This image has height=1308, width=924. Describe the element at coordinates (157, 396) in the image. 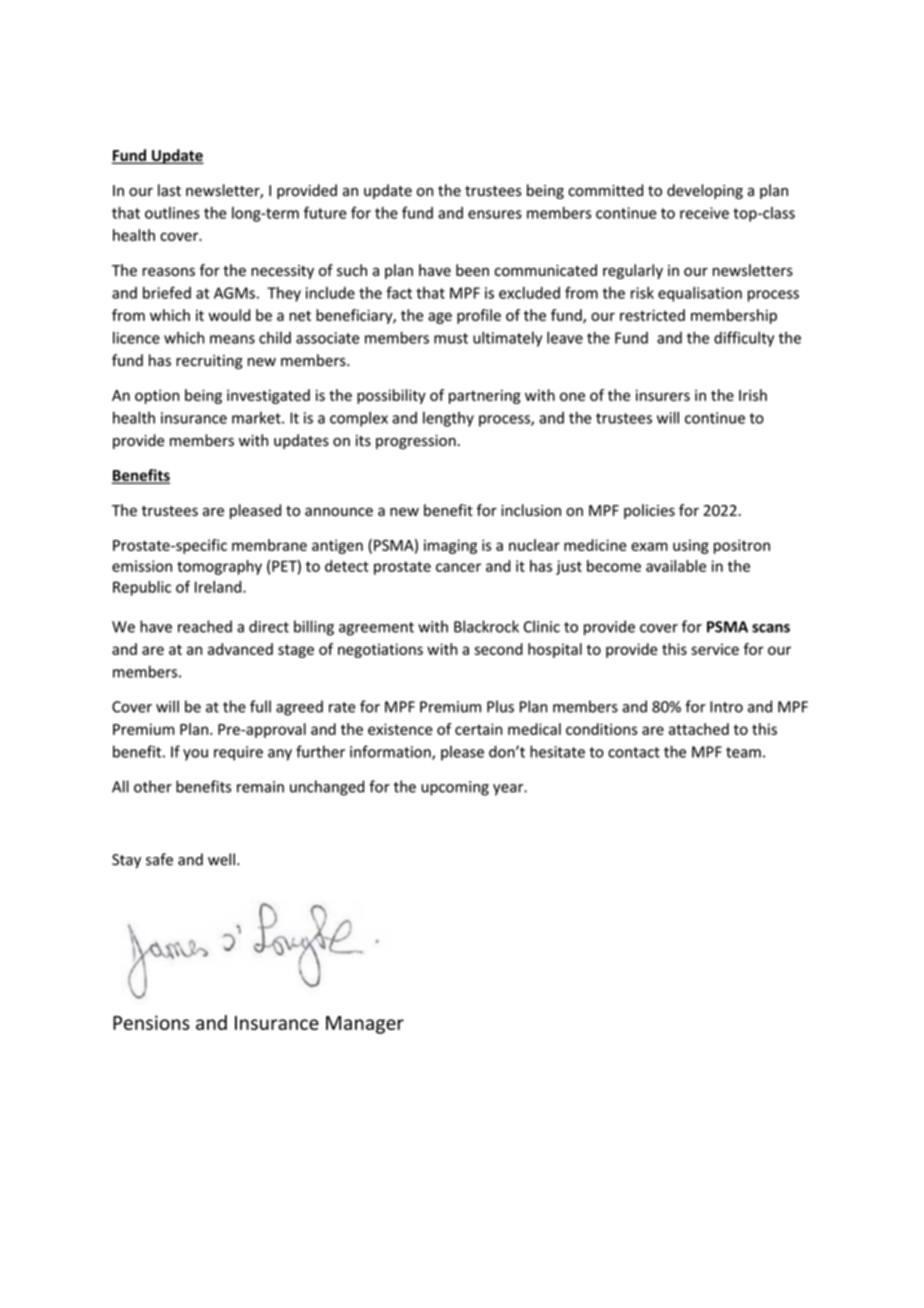

I see `option` at that location.
